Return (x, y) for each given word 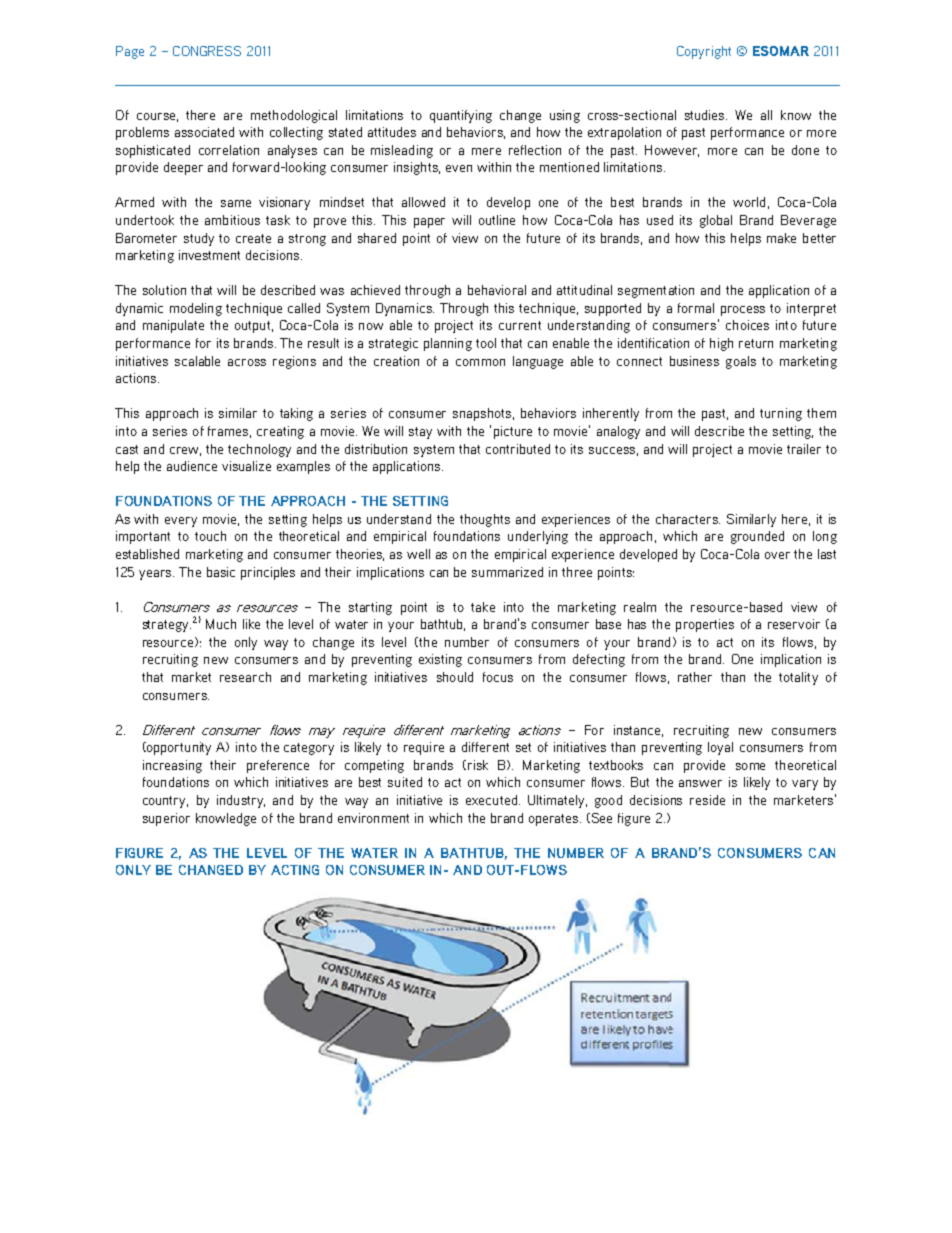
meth (264, 115)
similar (238, 413)
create (253, 238)
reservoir (794, 624)
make (781, 238)
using (565, 116)
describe (719, 431)
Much (221, 624)
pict (503, 432)
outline (497, 220)
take (483, 607)
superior (166, 819)
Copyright (704, 52)
